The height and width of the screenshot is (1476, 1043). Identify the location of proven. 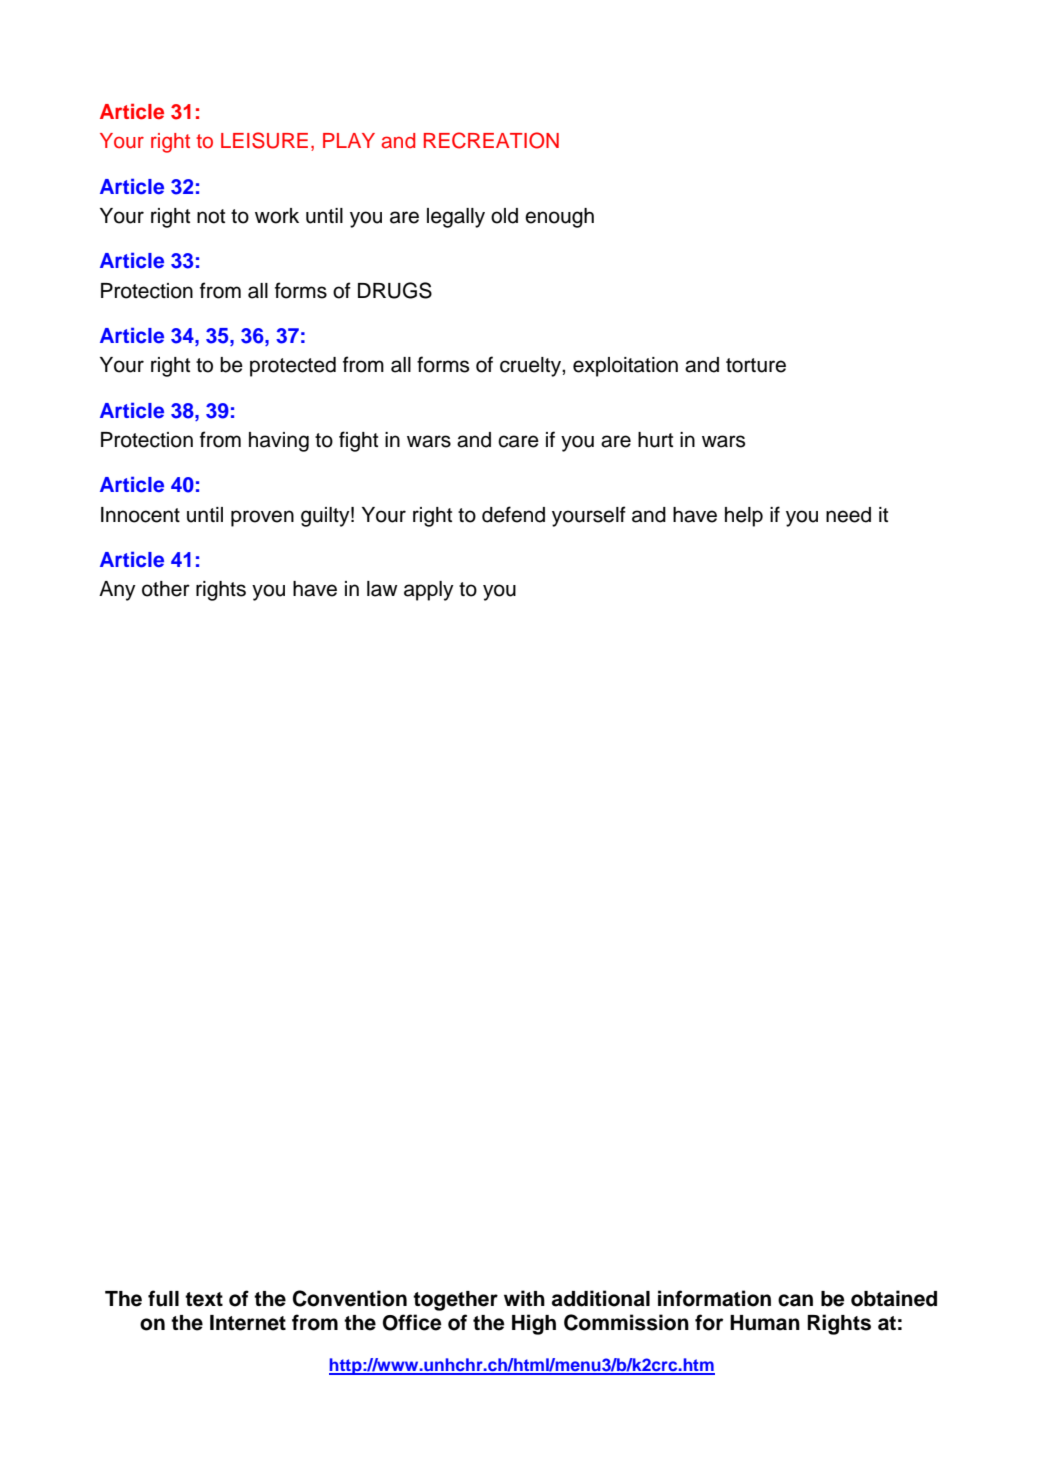
(262, 518).
